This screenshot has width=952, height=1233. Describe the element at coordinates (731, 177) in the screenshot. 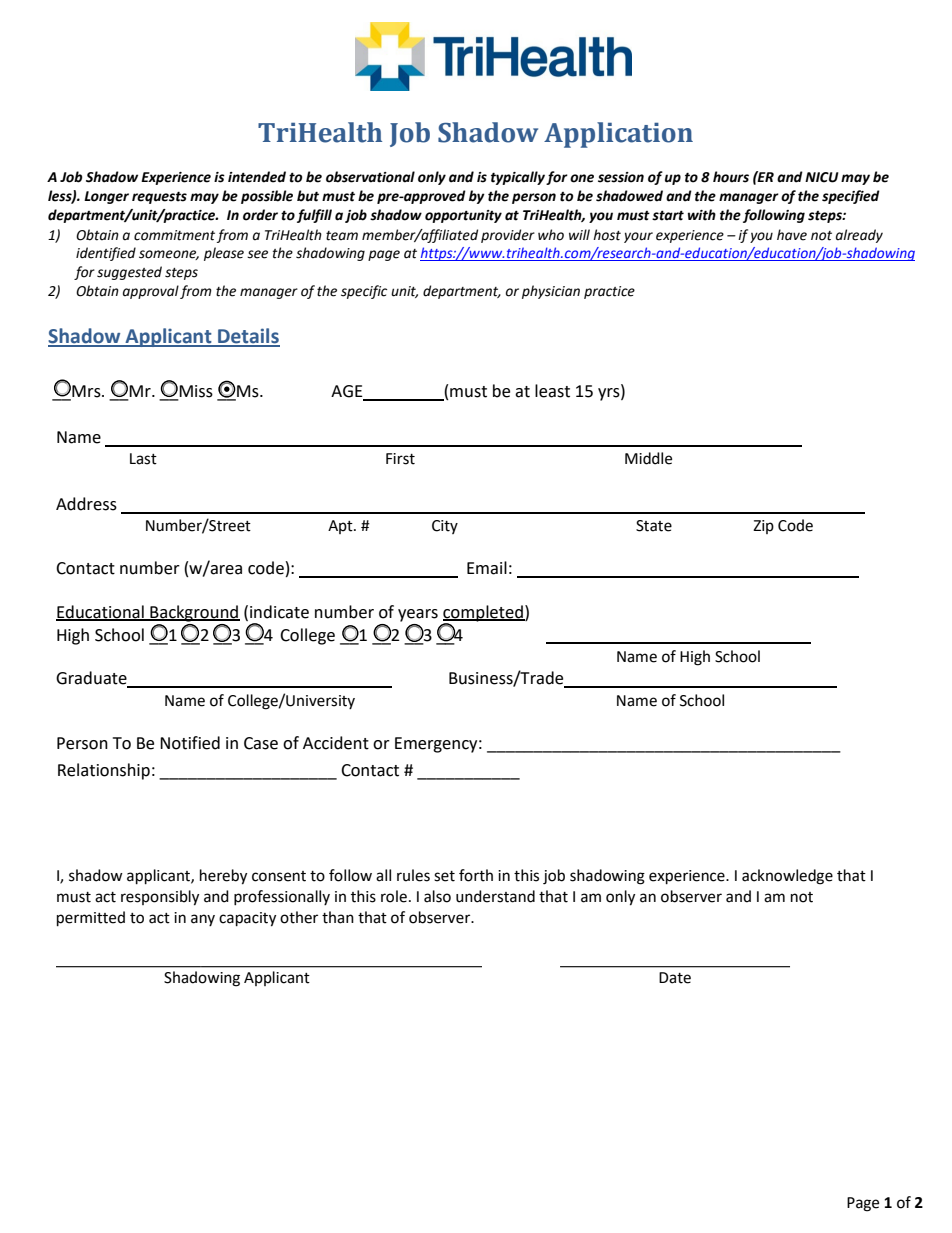

I see `hours` at that location.
